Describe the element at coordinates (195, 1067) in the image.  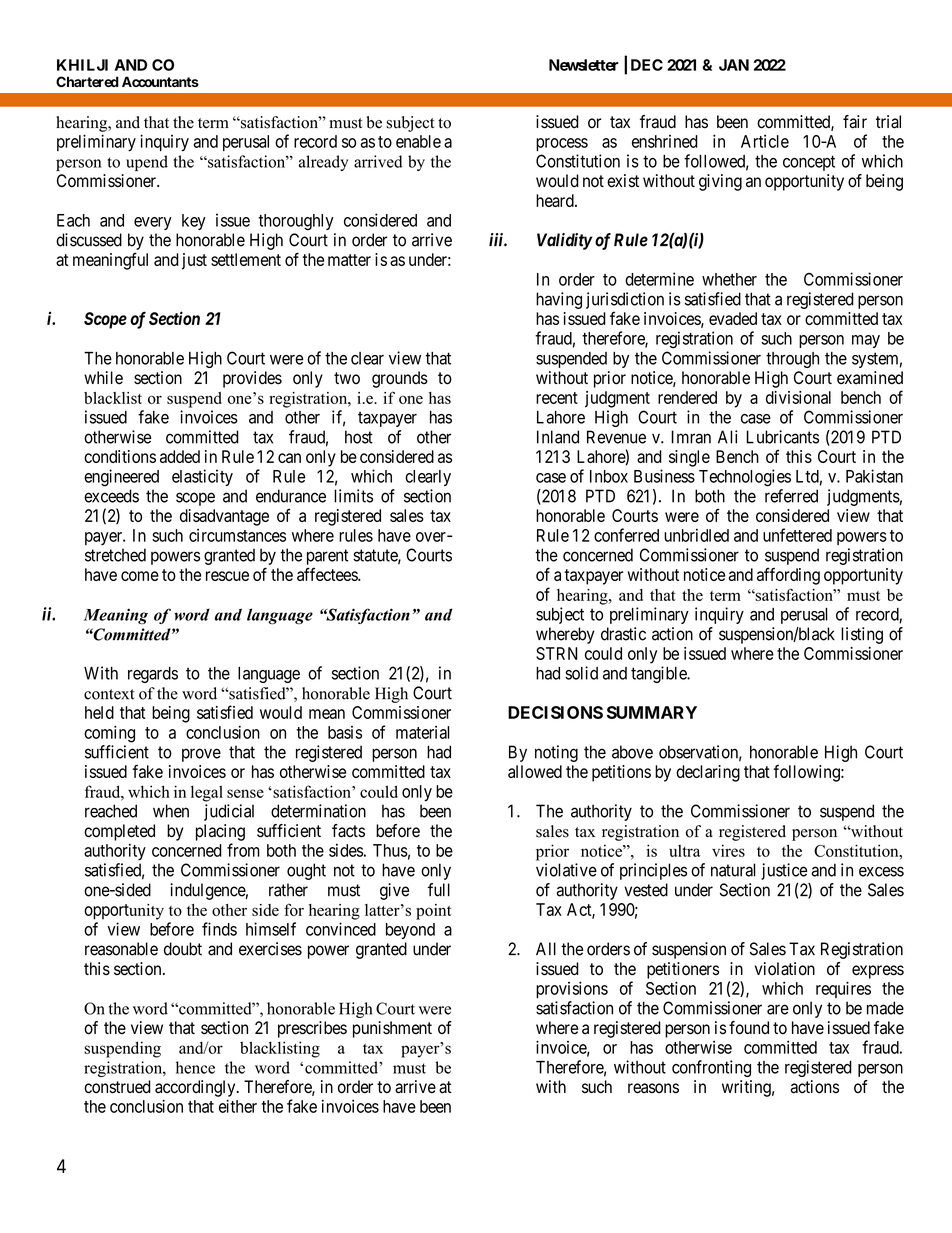
I see `hence` at that location.
